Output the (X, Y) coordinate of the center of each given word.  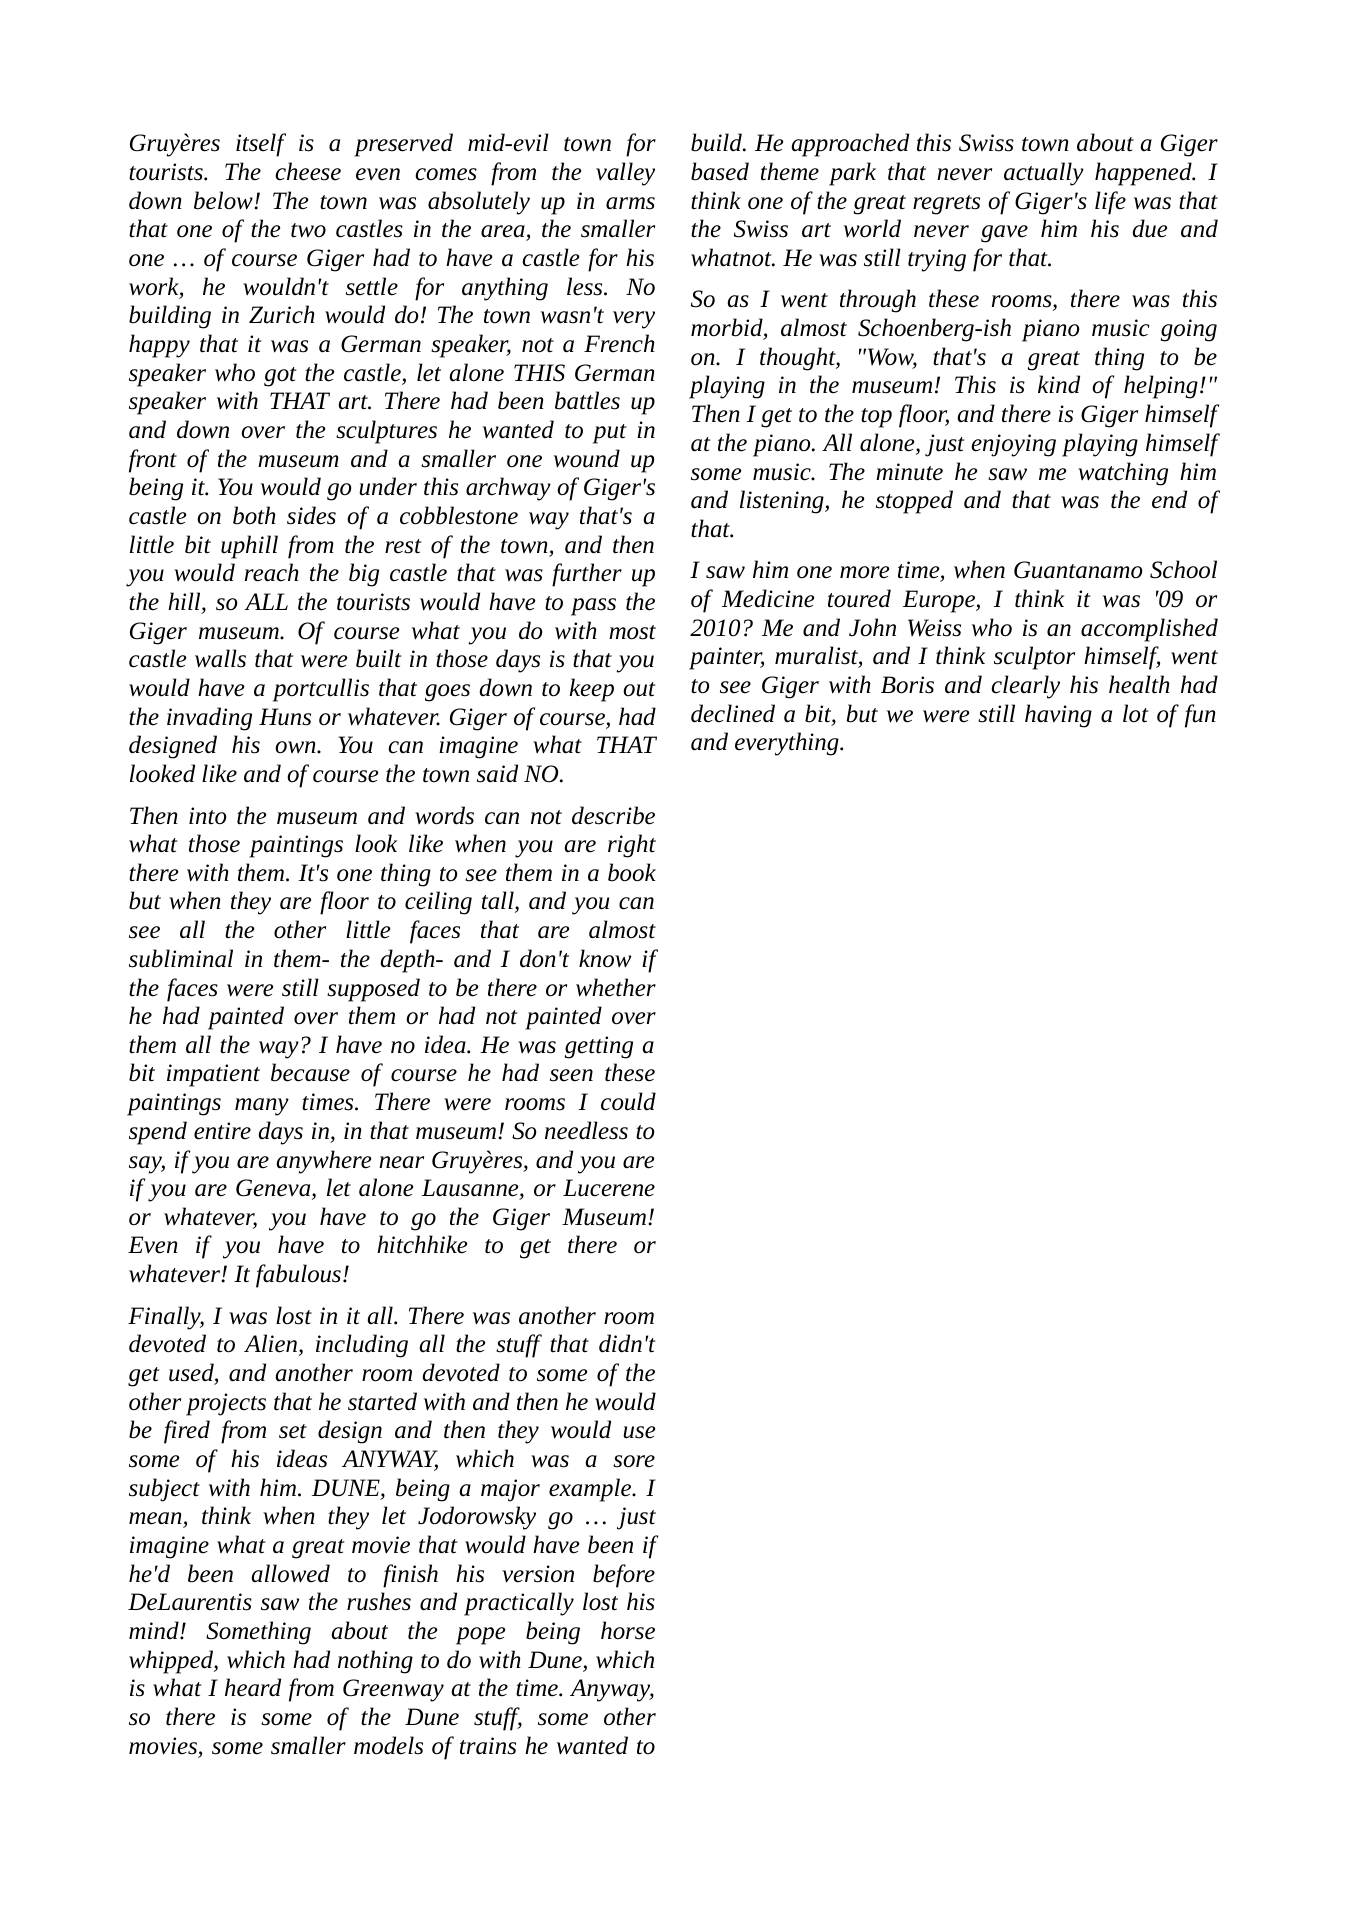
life (1110, 203)
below (224, 200)
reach (272, 572)
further (587, 575)
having (1058, 716)
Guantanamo (1078, 570)
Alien (272, 1344)
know (605, 958)
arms (630, 203)
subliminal (181, 958)
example (591, 1490)
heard (253, 1687)
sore (634, 1461)
